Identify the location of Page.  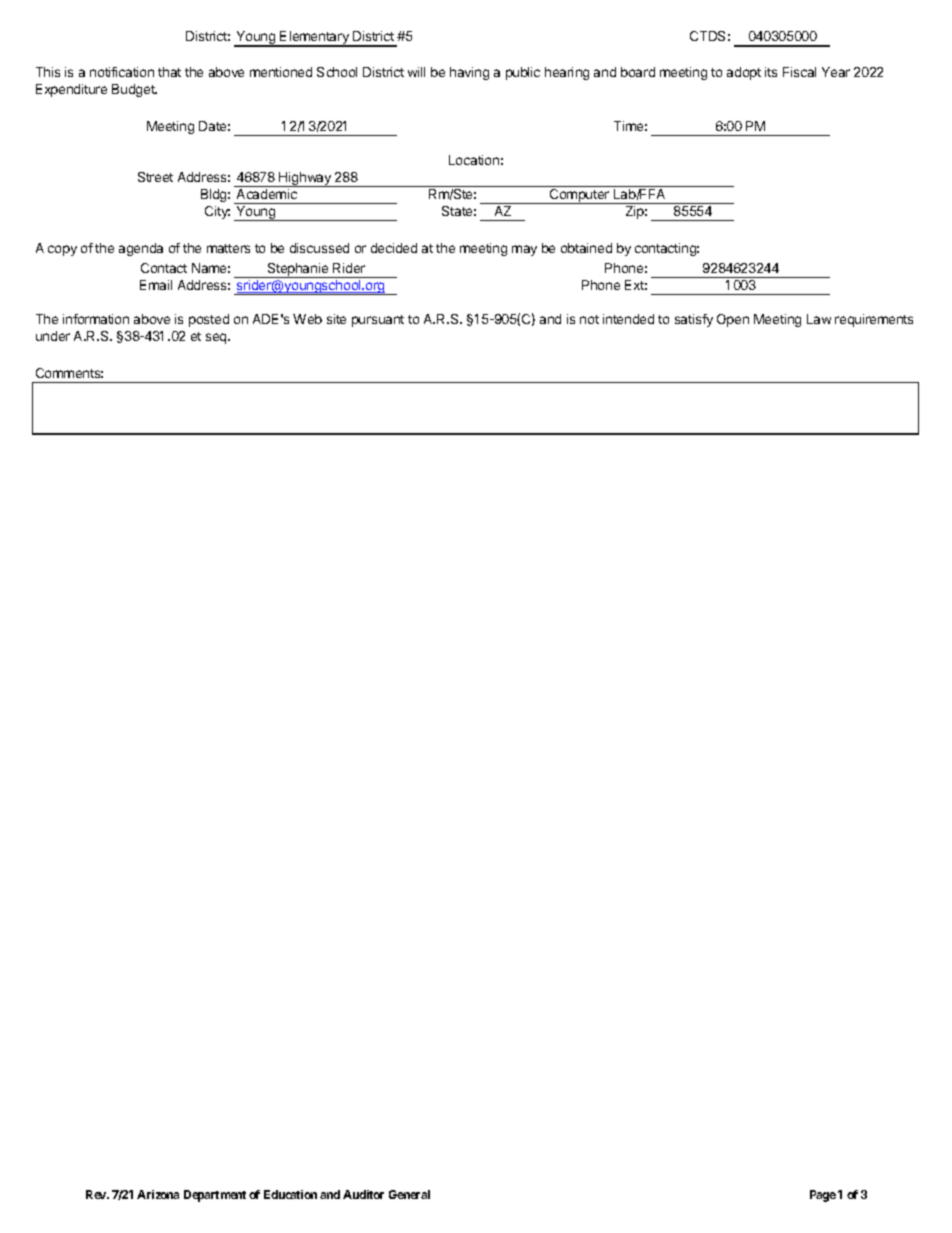
(823, 1196).
